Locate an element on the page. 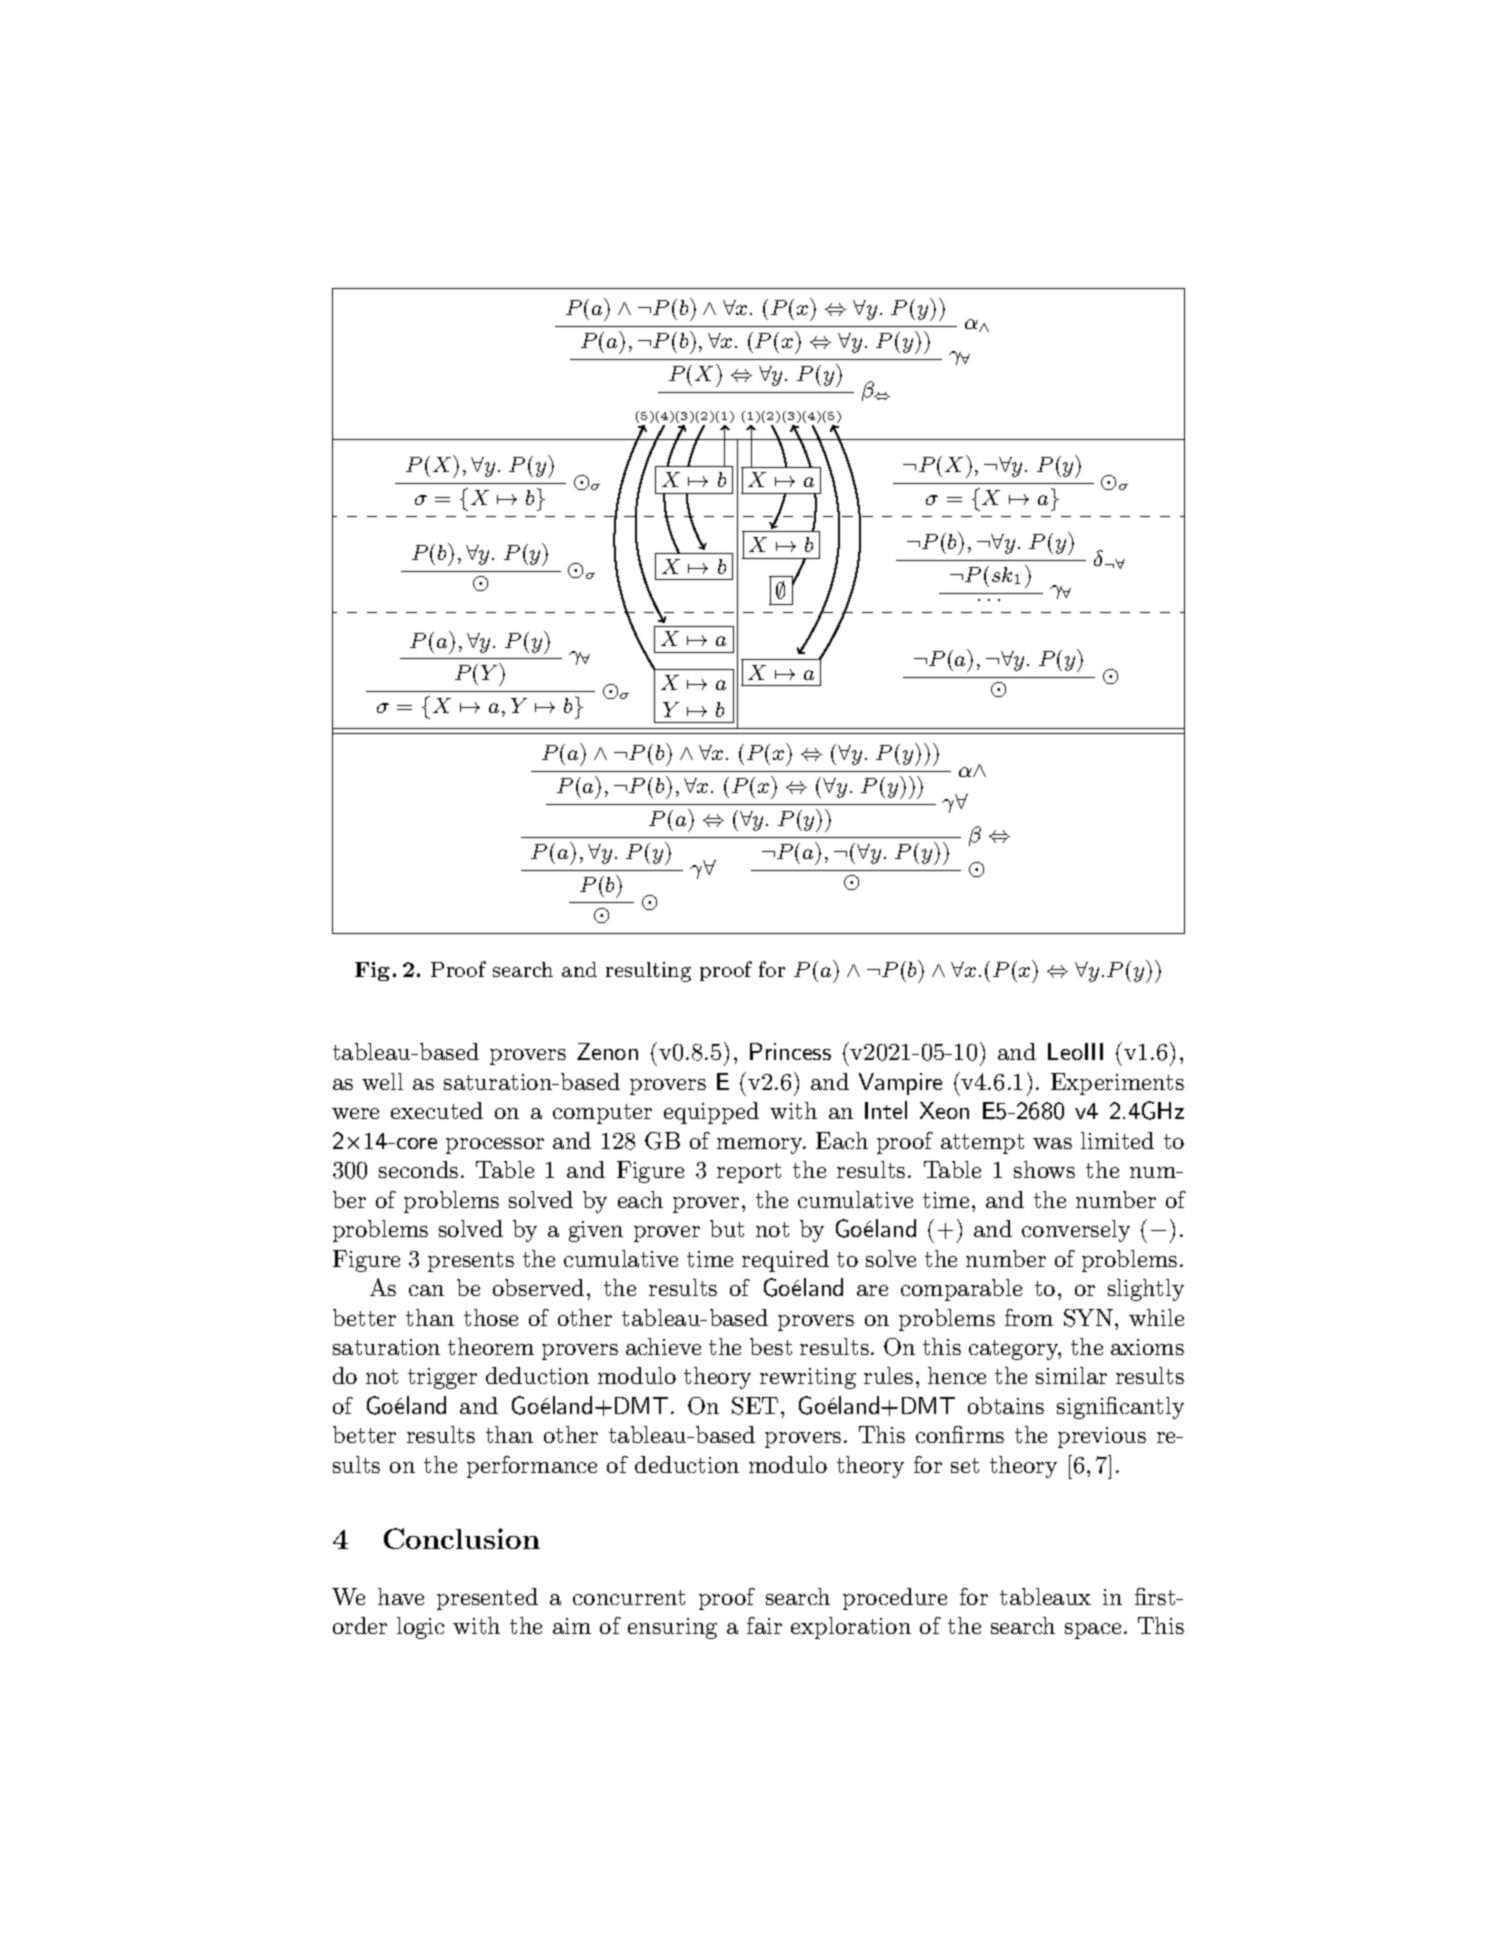  resulting is located at coordinates (648, 972).
